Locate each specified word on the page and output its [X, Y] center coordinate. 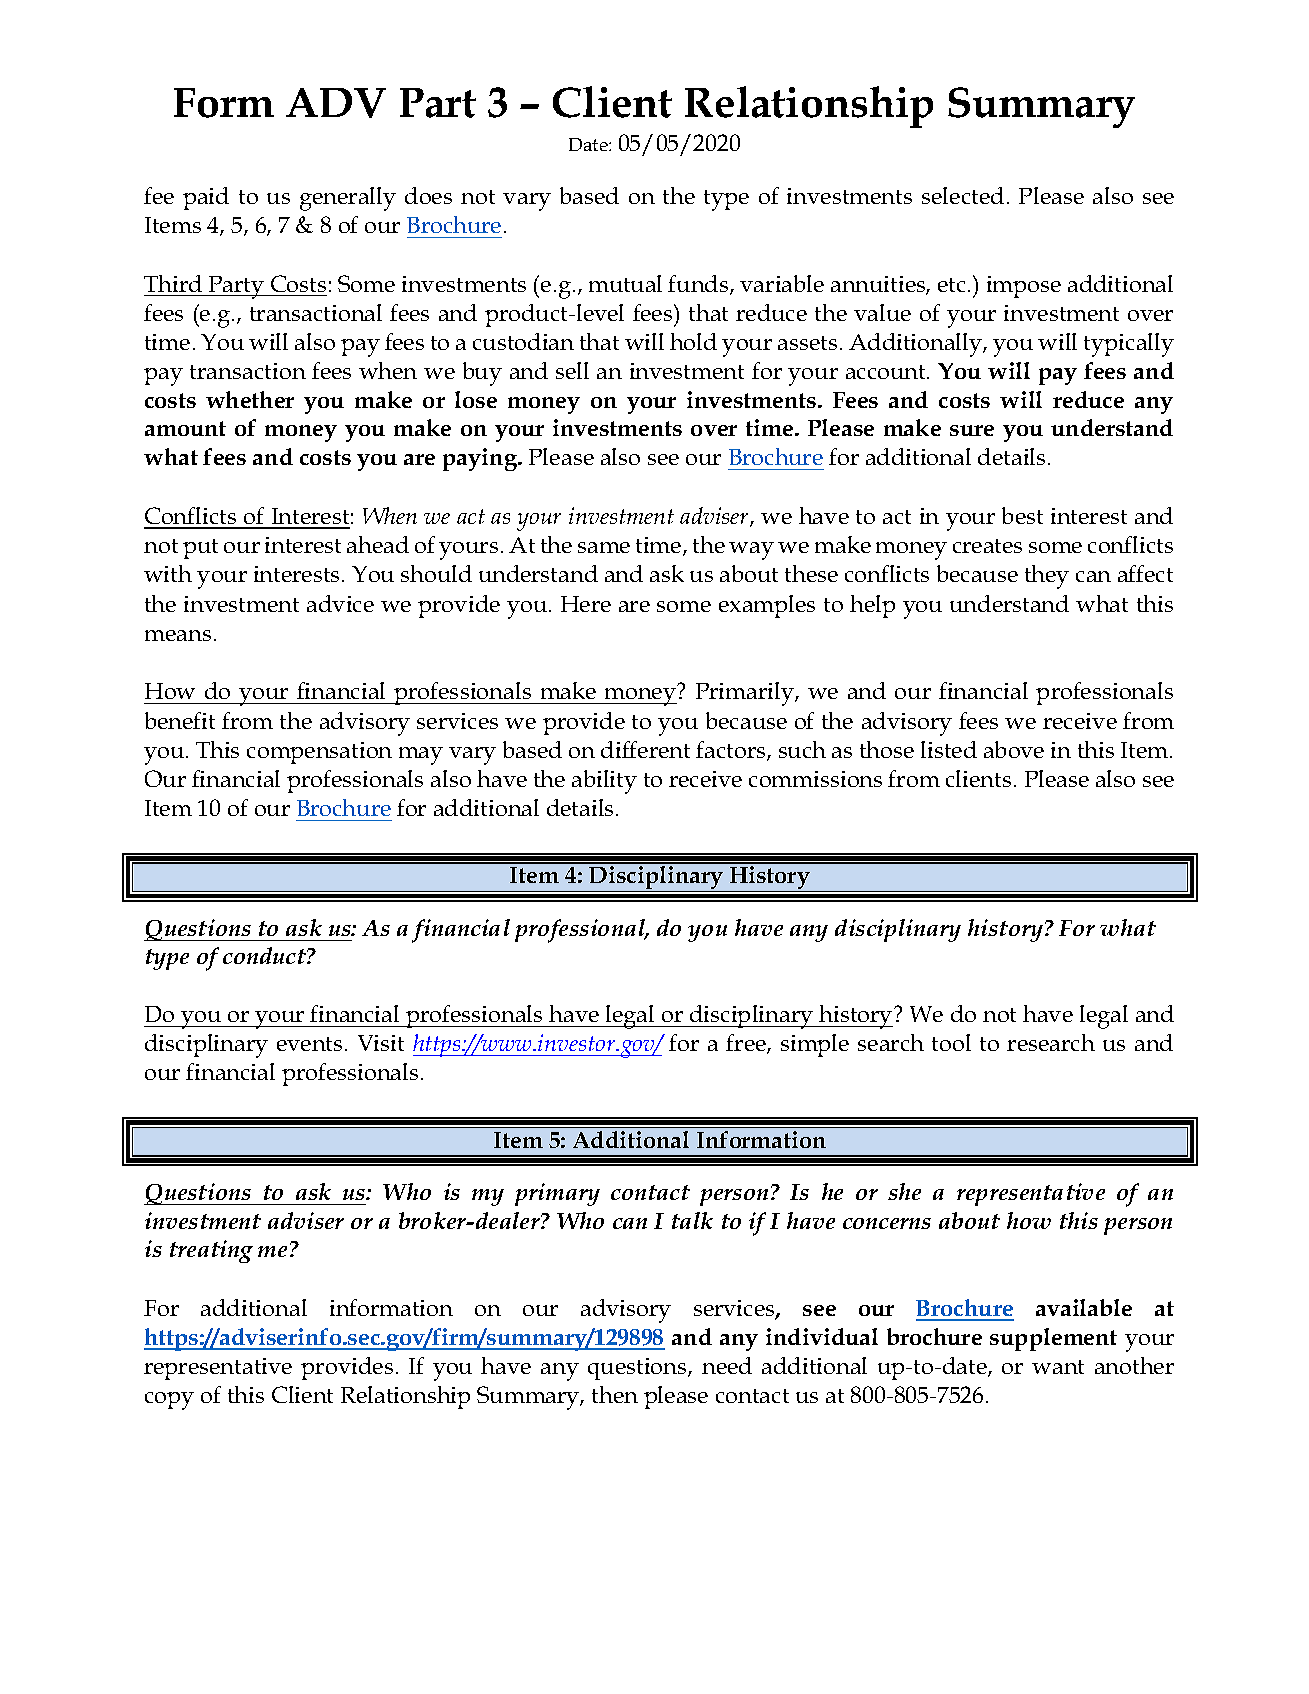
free [747, 1044]
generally [348, 199]
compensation [319, 753]
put [200, 549]
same [604, 547]
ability [604, 782]
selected [963, 195]
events [309, 1044]
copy [169, 1401]
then [615, 1394]
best [1022, 515]
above [1014, 749]
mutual [625, 283]
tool [951, 1042]
